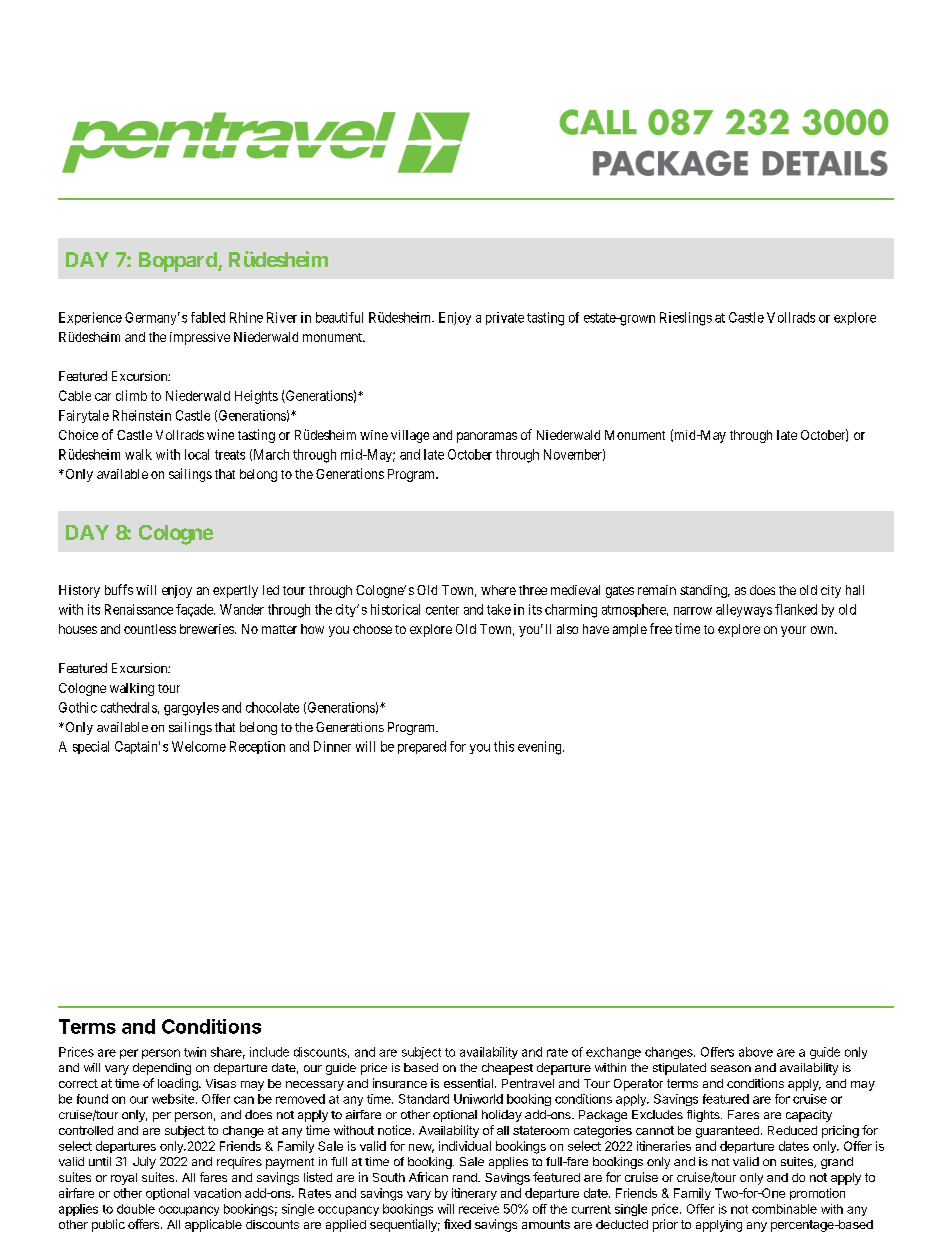 This screenshot has width=952, height=1233. I want to click on twin, so click(195, 1052).
